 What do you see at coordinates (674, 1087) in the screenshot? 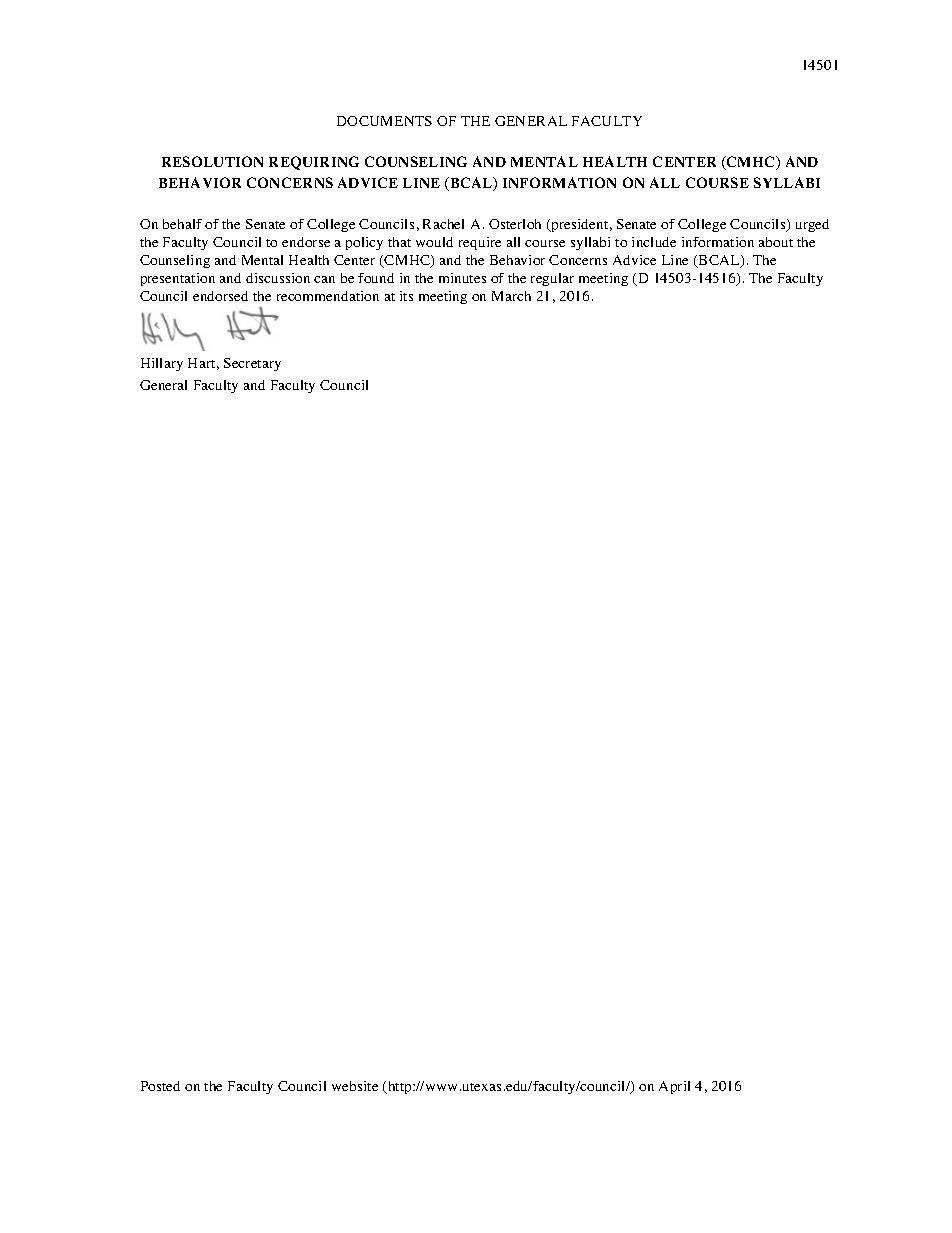
I see `April` at bounding box center [674, 1087].
